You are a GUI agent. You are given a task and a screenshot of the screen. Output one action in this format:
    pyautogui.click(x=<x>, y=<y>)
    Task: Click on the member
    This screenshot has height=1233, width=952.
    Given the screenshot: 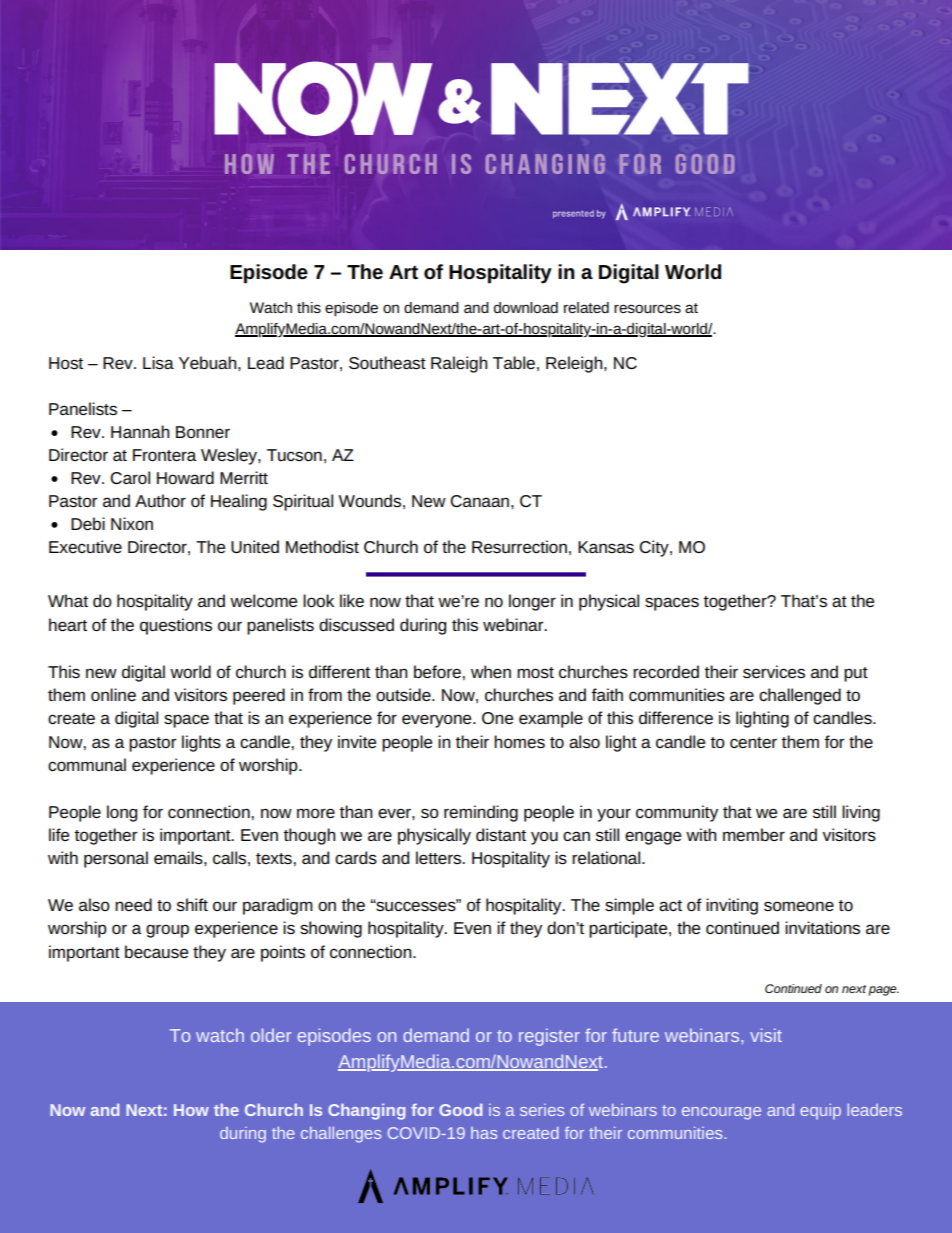 What is the action you would take?
    pyautogui.click(x=754, y=834)
